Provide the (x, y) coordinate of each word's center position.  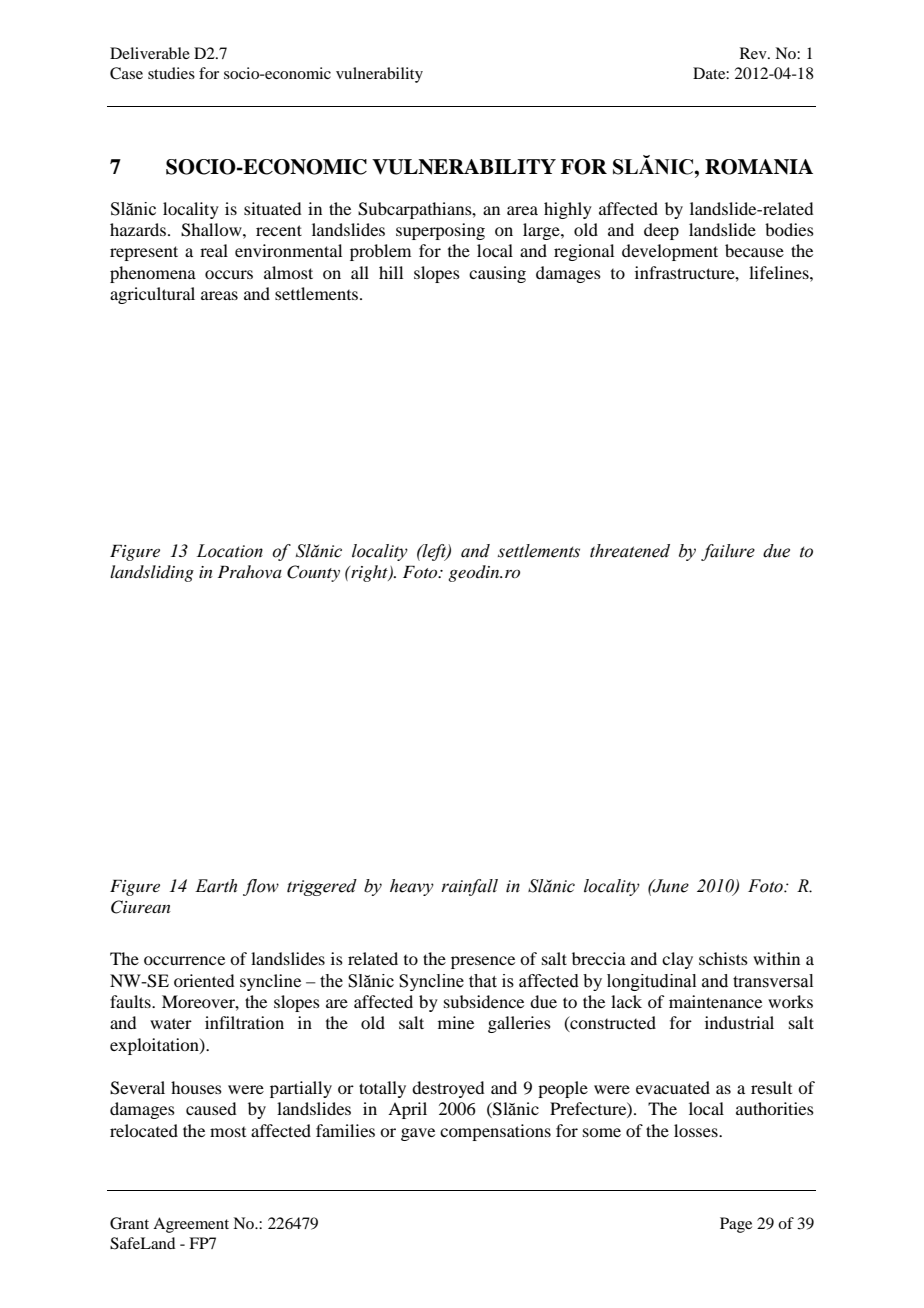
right (369, 573)
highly (568, 210)
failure (728, 552)
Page (736, 1225)
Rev (754, 53)
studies (171, 73)
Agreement (191, 1225)
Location (229, 551)
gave (418, 1134)
